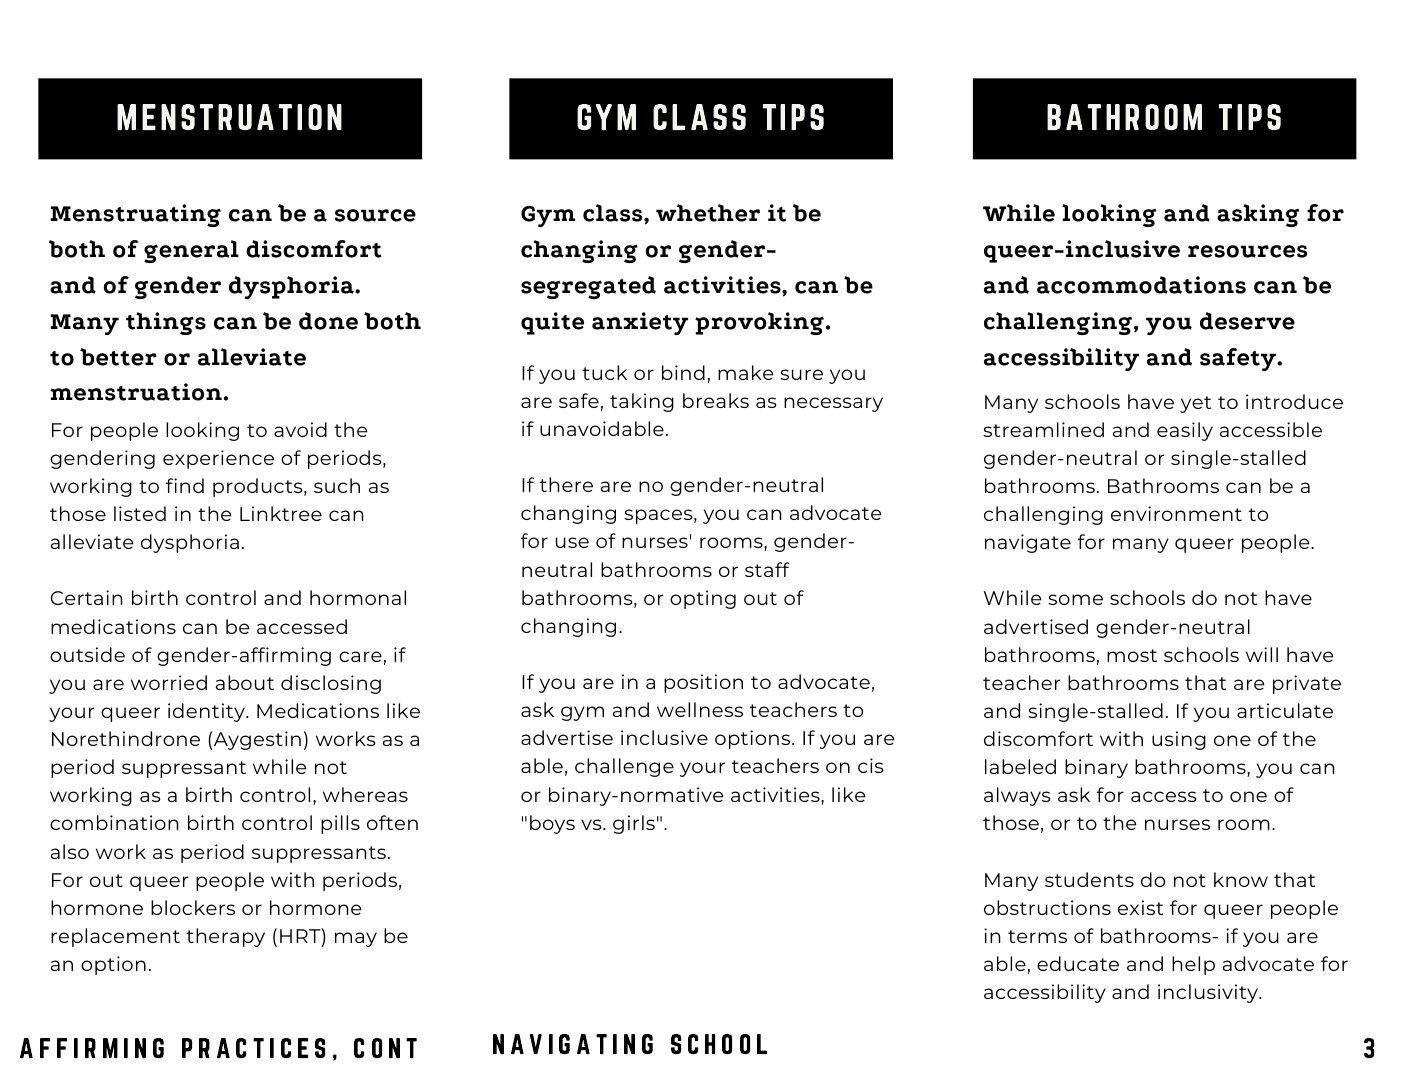  What do you see at coordinates (356, 939) in the image?
I see `may` at bounding box center [356, 939].
